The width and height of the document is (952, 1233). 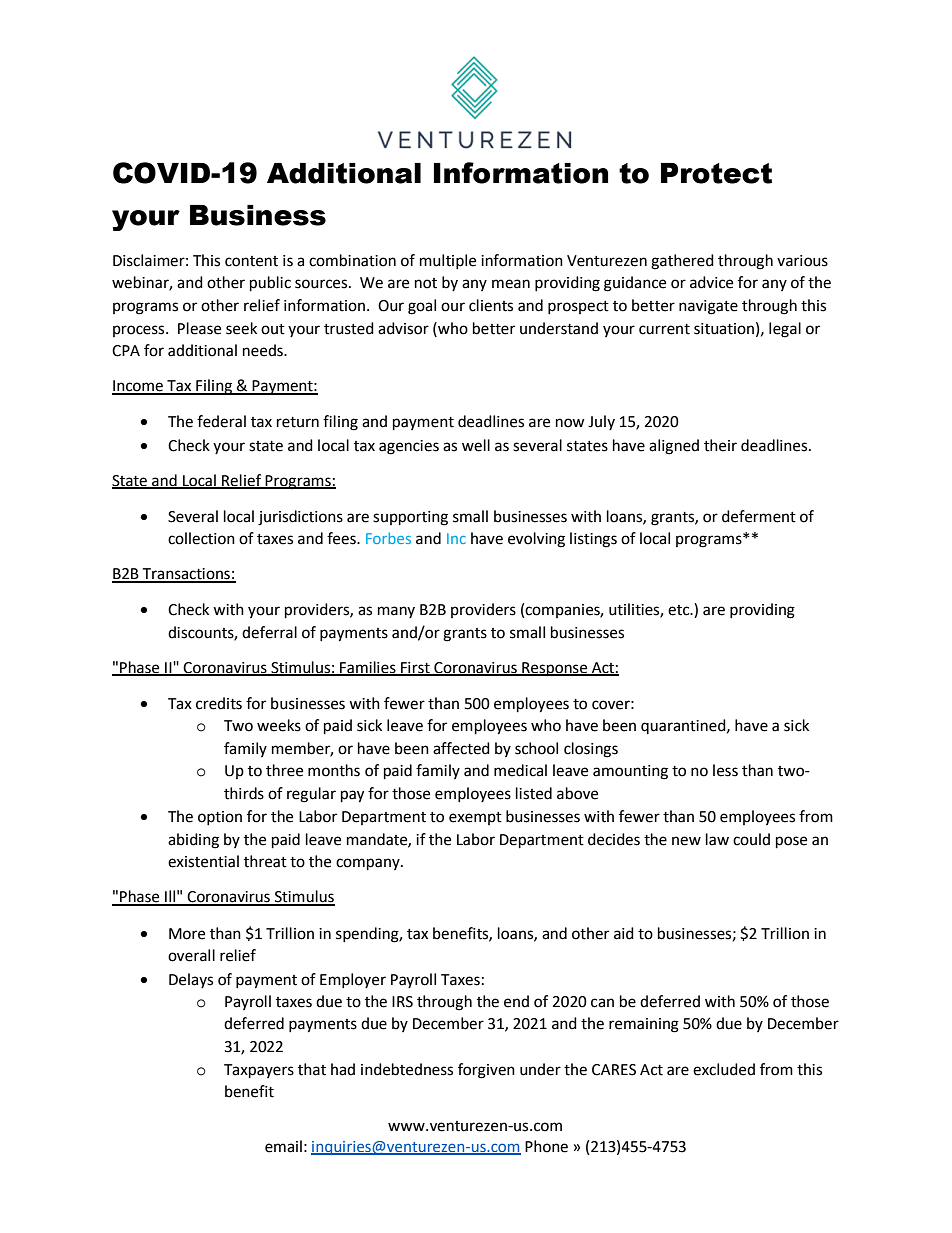 What do you see at coordinates (251, 261) in the document?
I see `content` at bounding box center [251, 261].
